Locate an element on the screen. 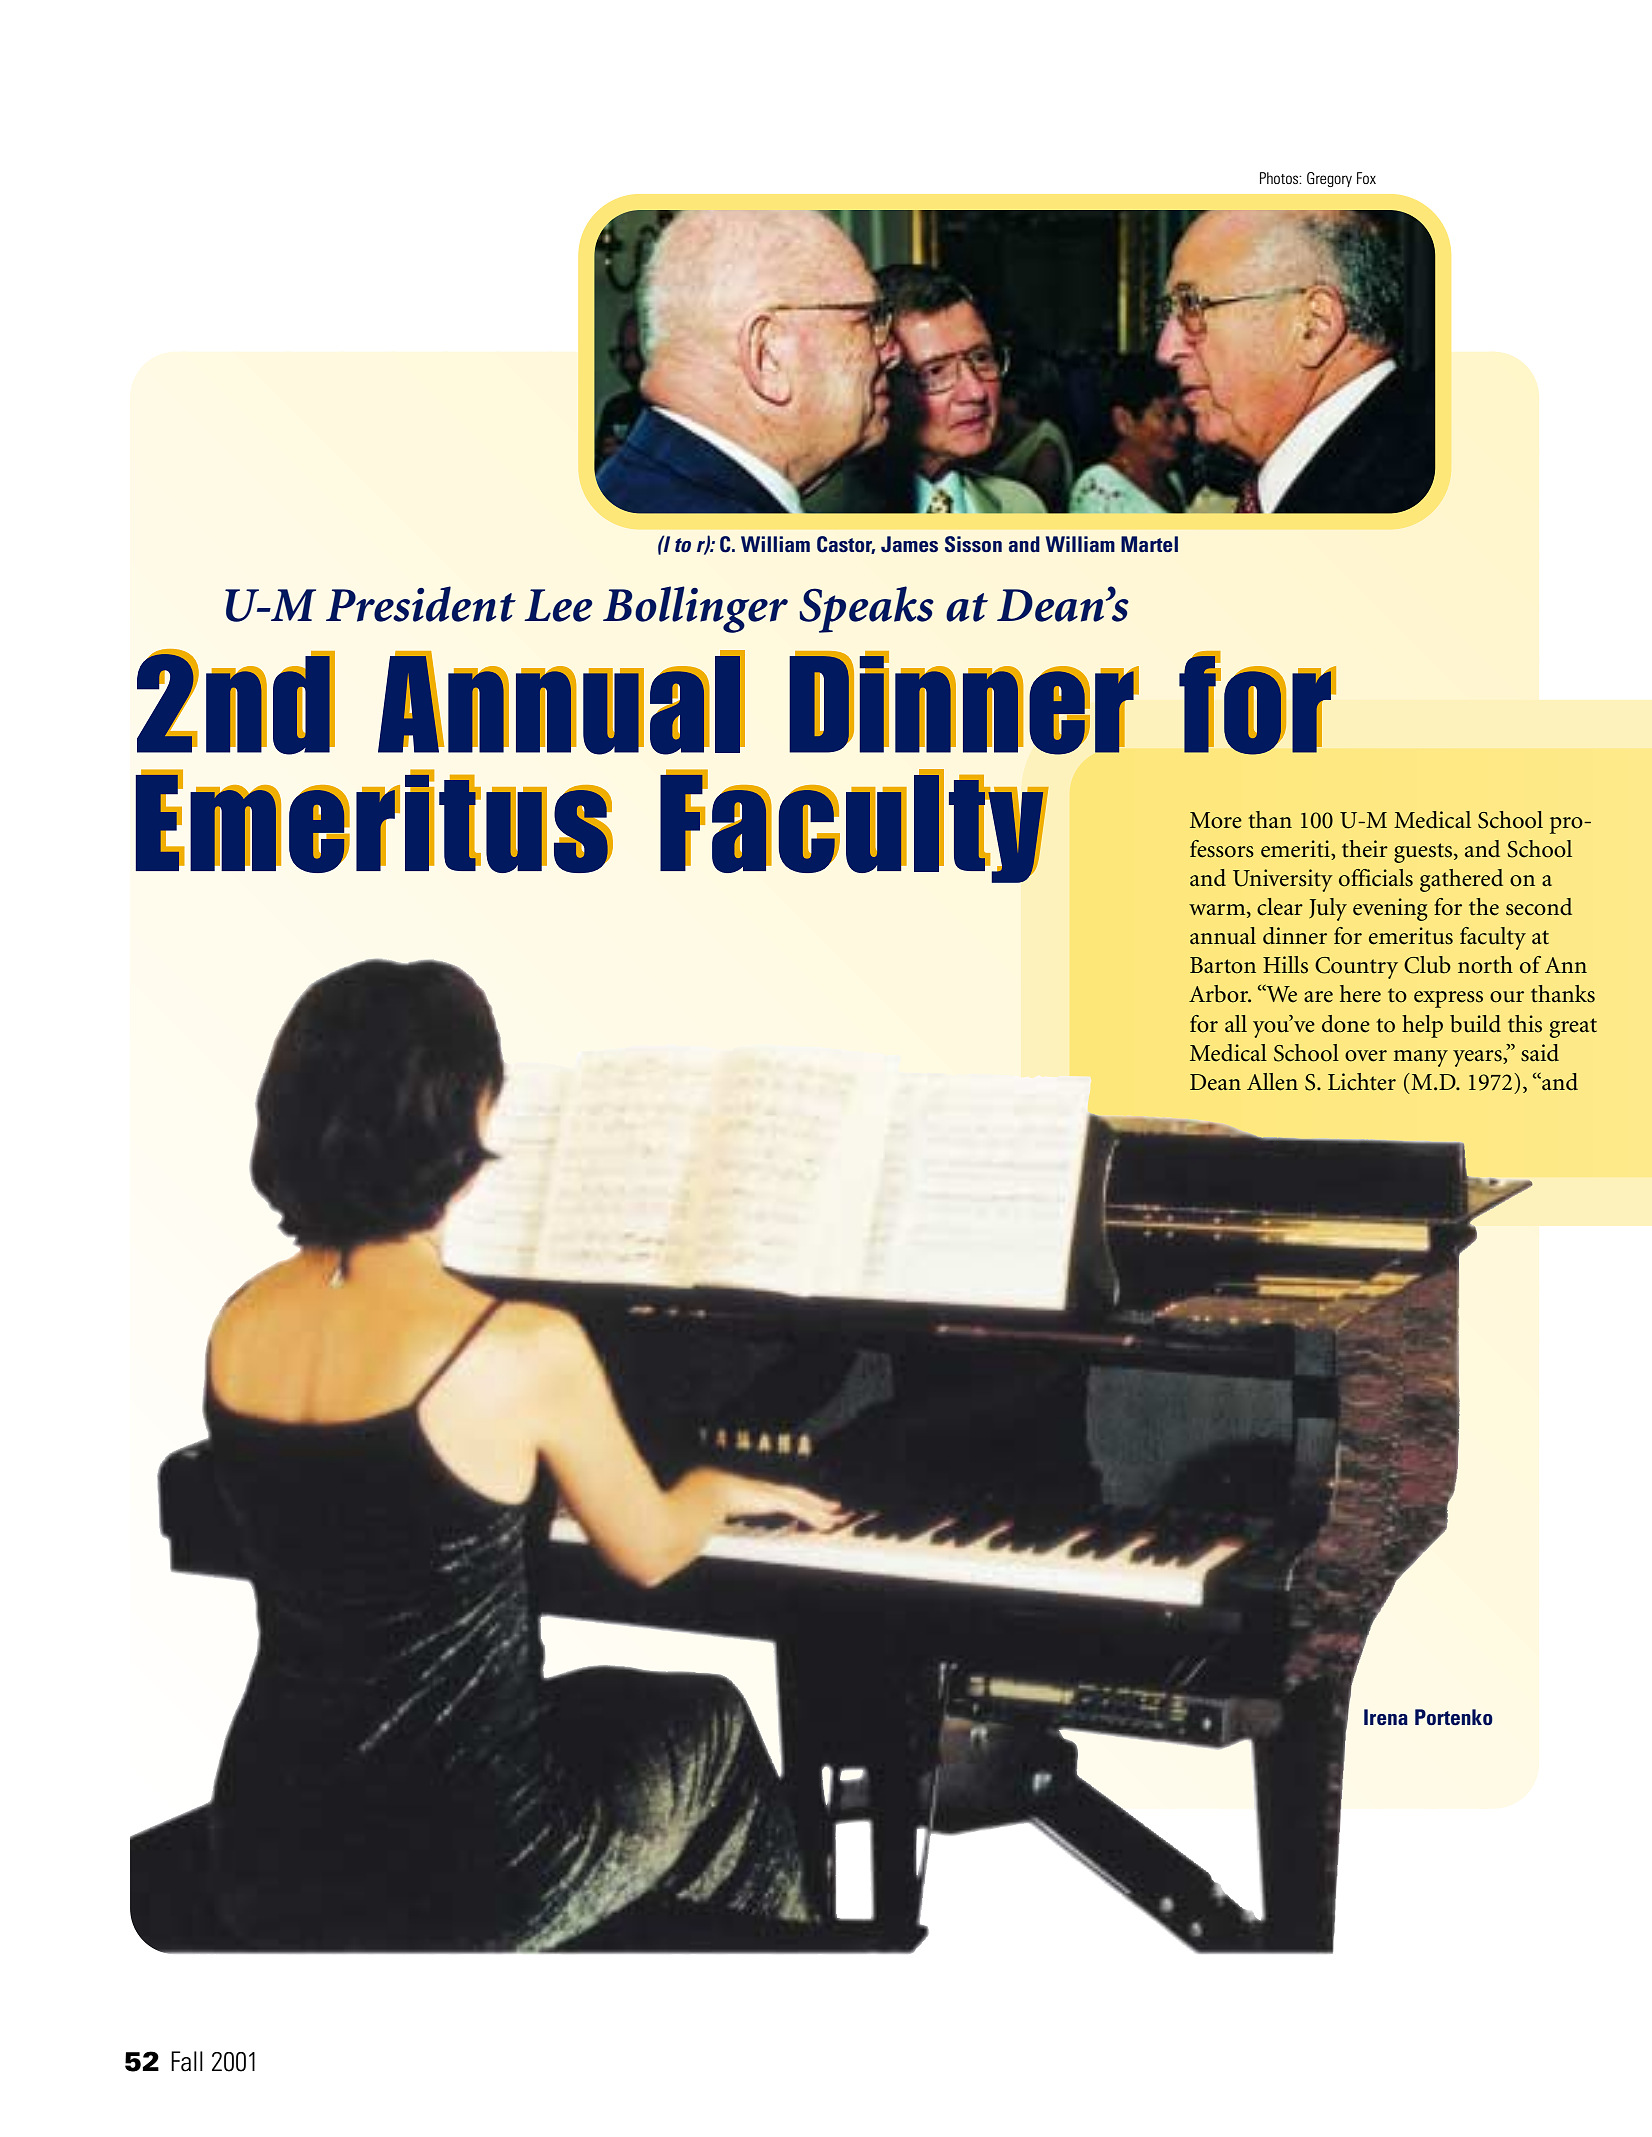 This screenshot has height=2137, width=1652. President is located at coordinates (421, 604).
